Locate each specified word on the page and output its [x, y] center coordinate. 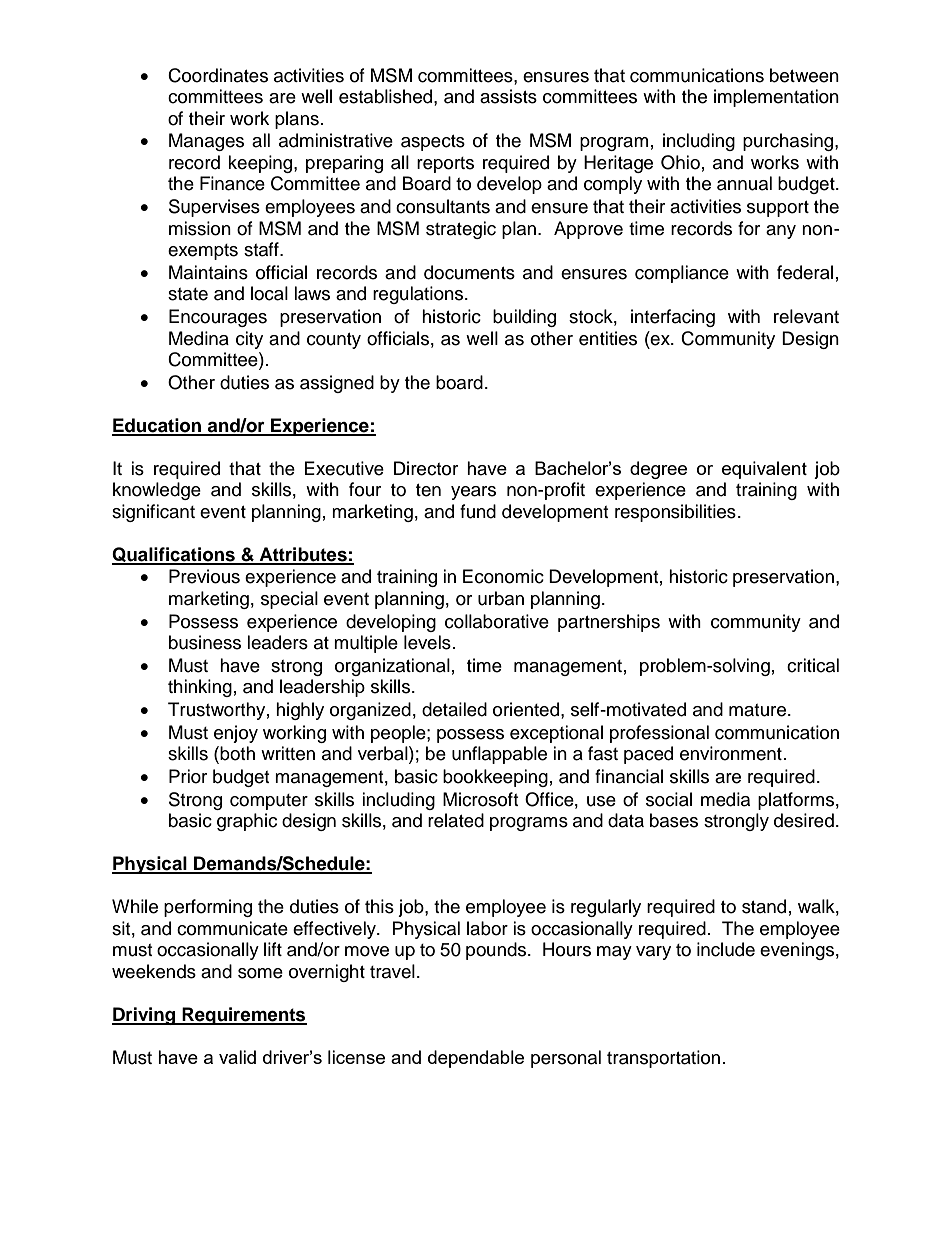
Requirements [243, 1016]
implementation [776, 98]
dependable [476, 1059]
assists [508, 96]
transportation [663, 1059]
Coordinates [218, 75]
